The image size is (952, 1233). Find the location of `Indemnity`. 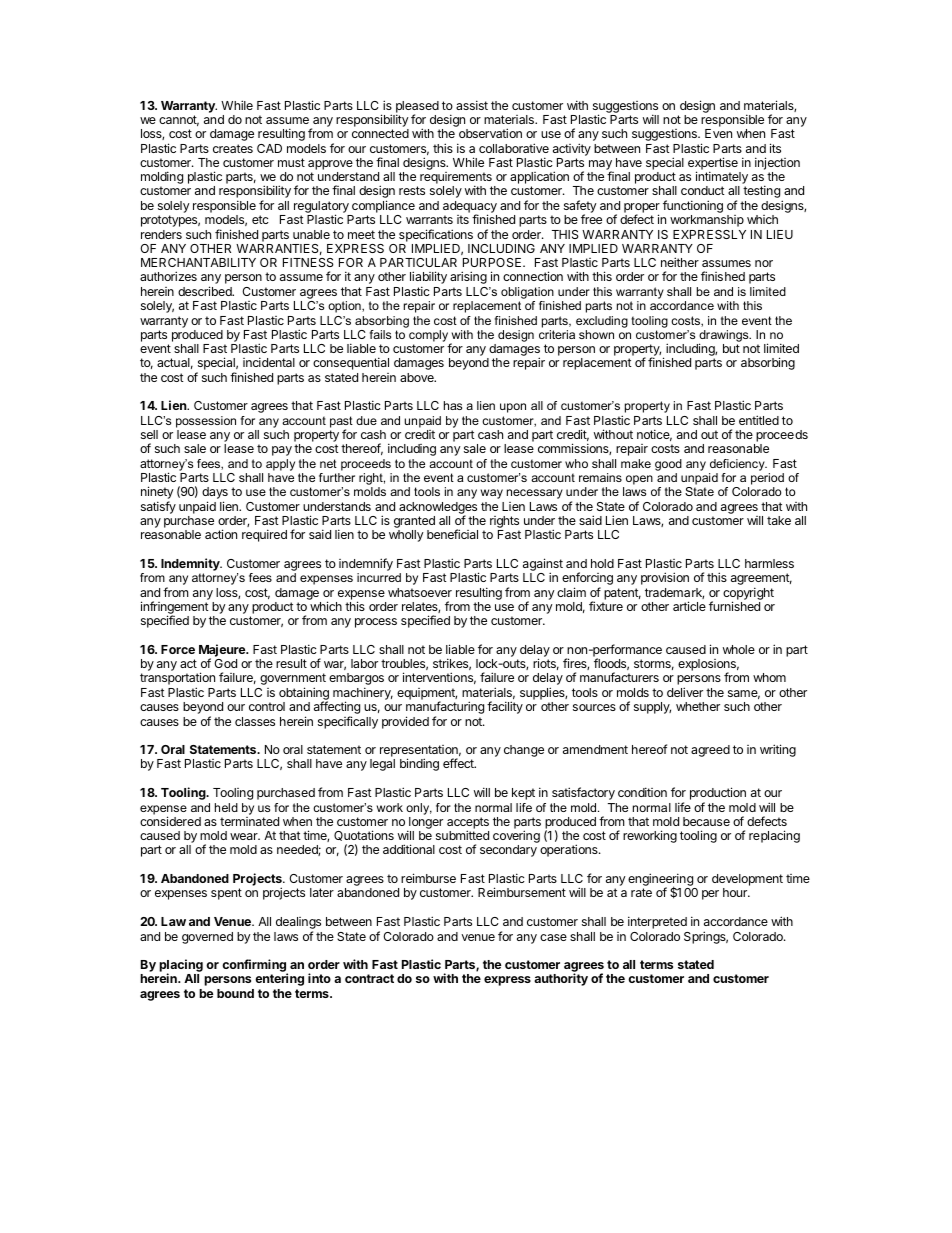

Indemnity is located at coordinates (191, 566).
